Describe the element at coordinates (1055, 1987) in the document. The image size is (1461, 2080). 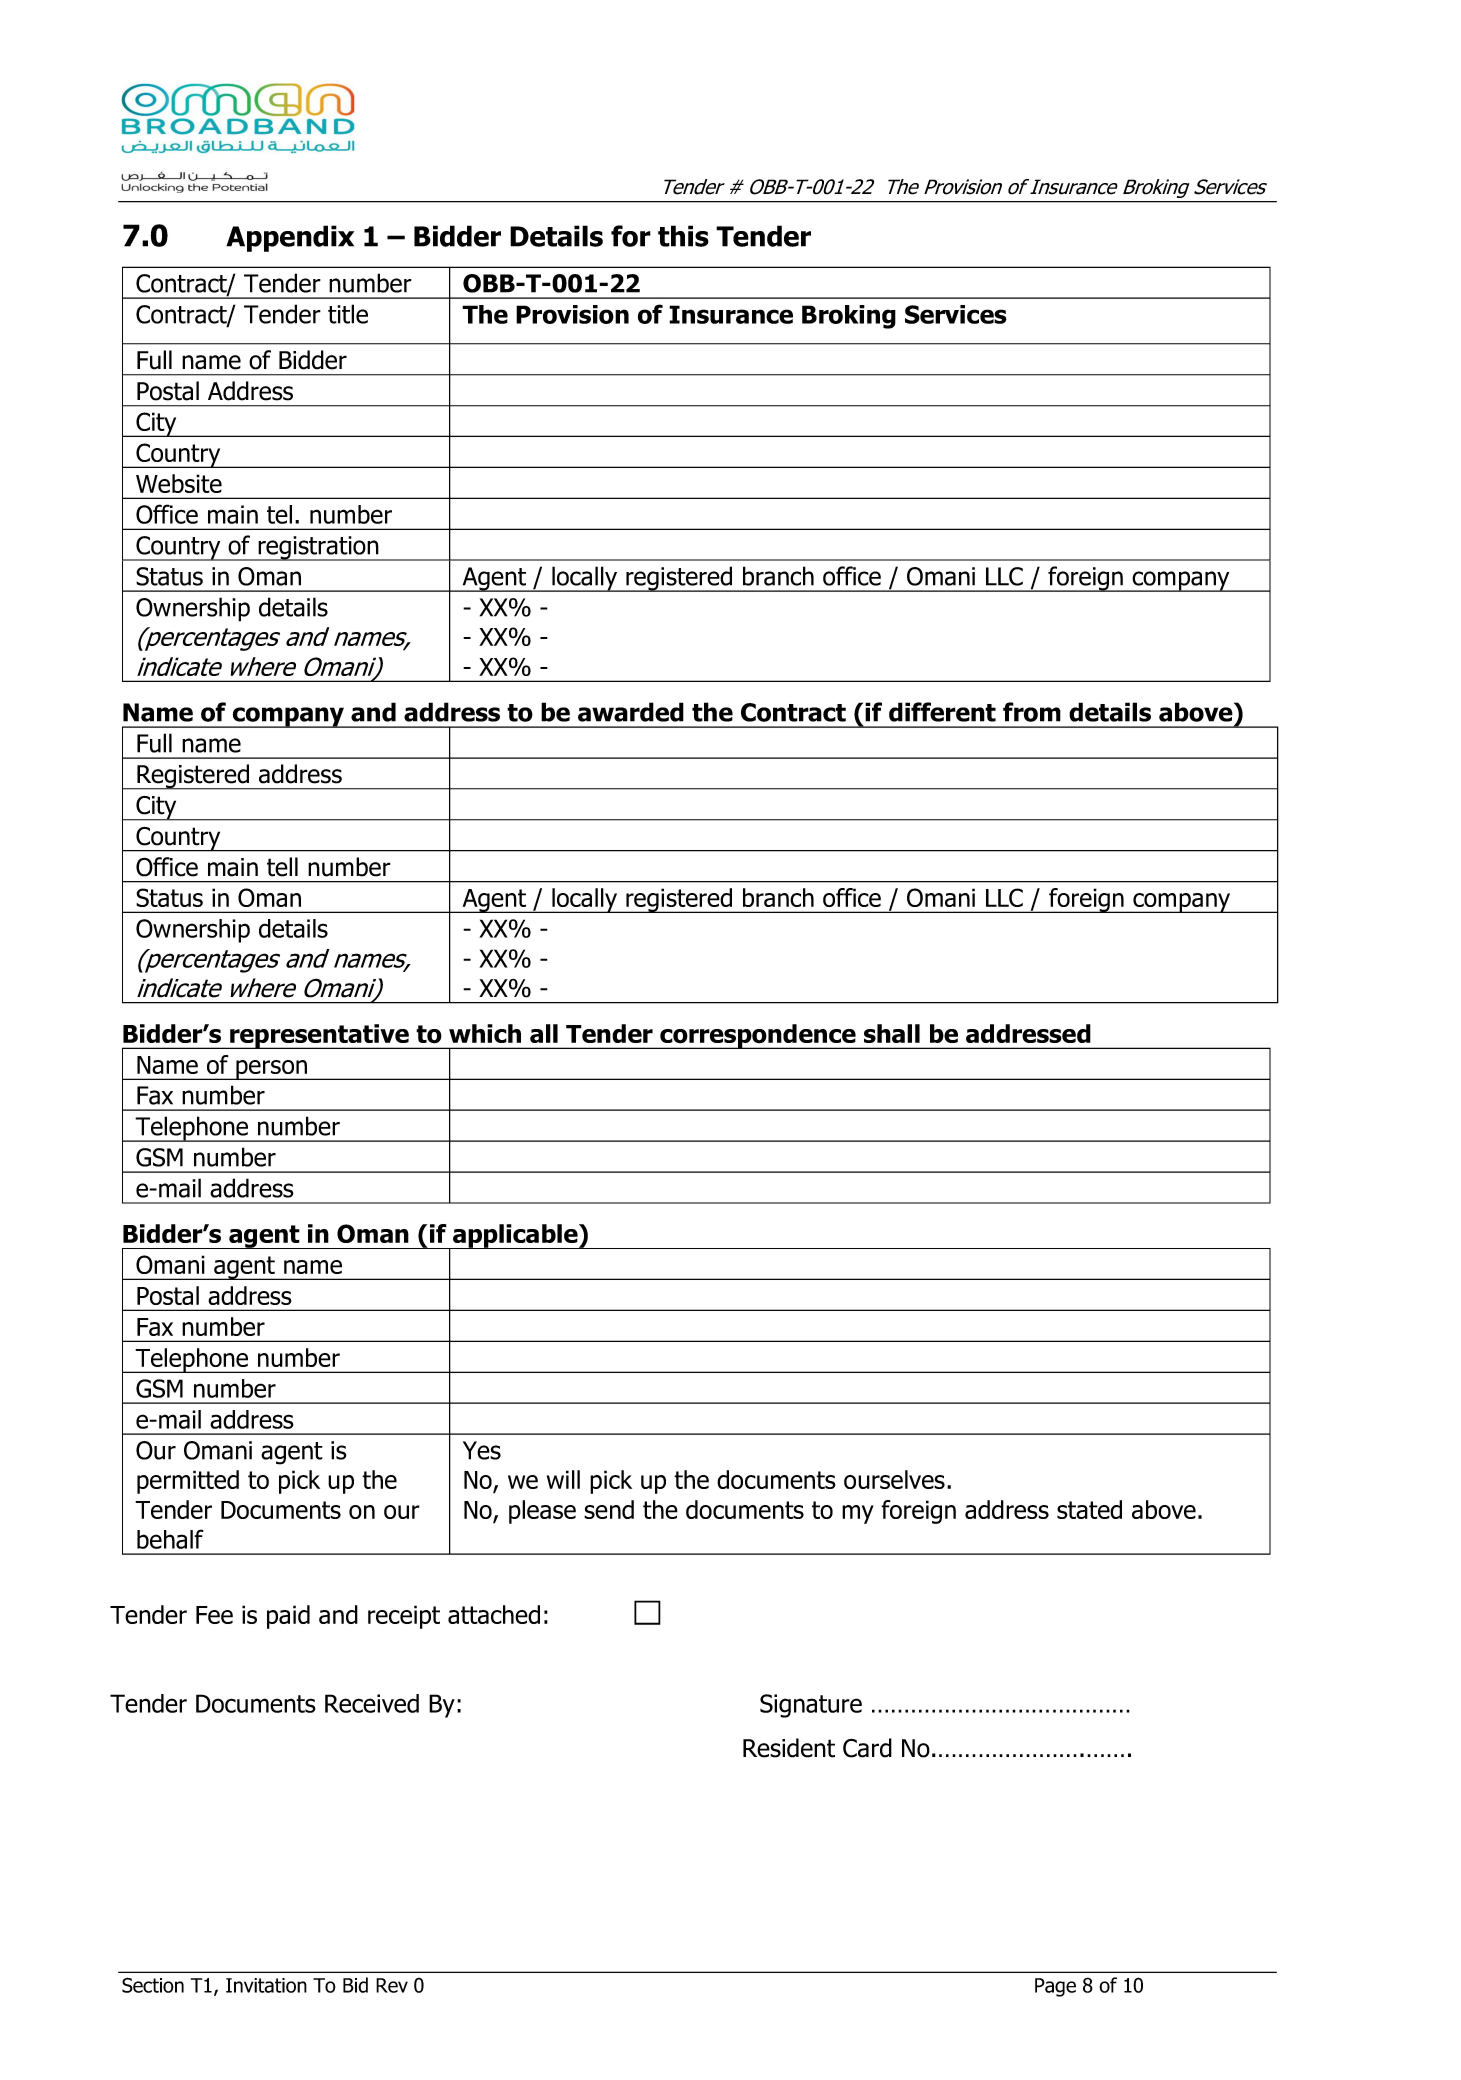
I see `Page` at that location.
